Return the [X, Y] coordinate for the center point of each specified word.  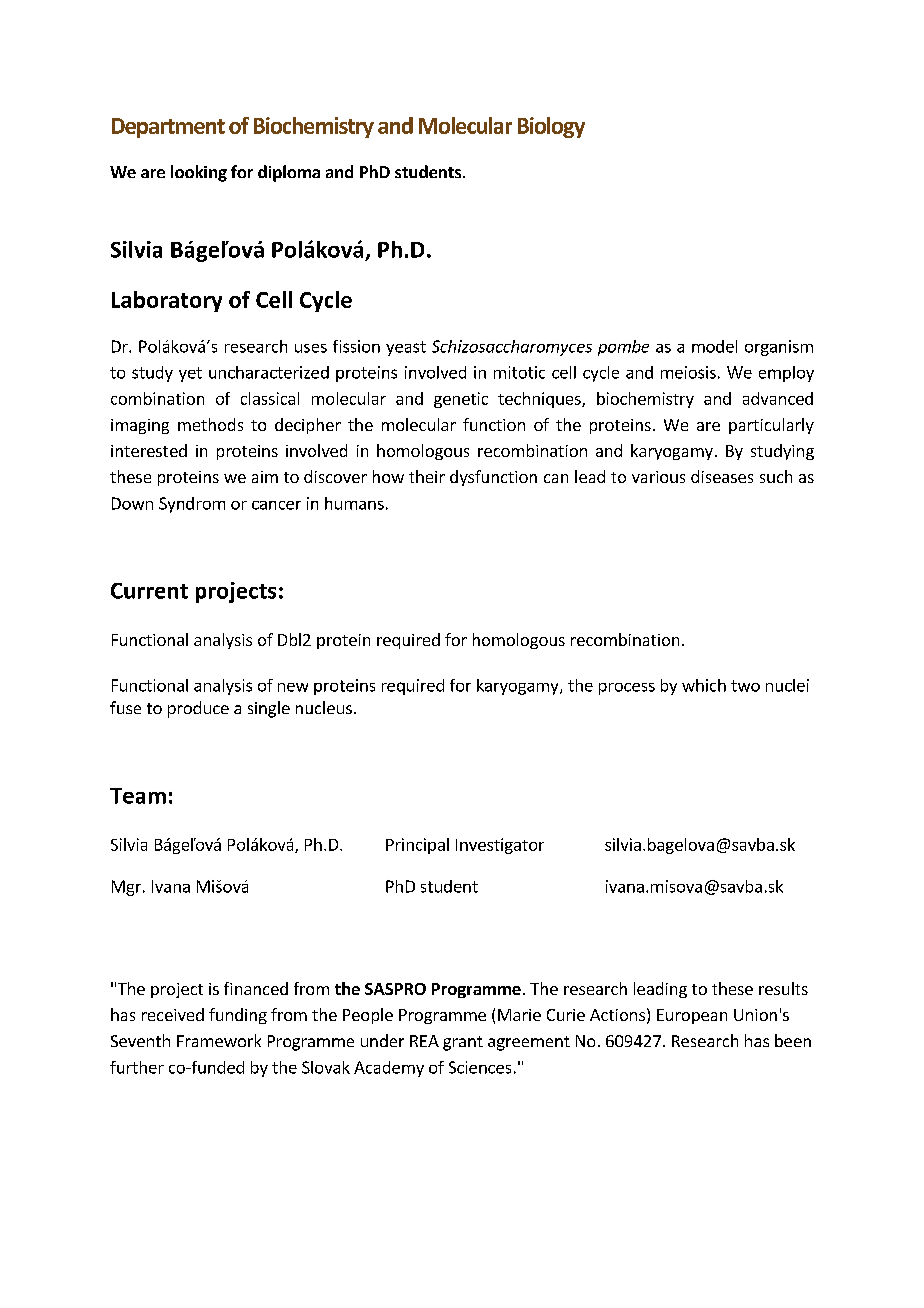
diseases [722, 476]
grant [463, 1043]
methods [210, 424]
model [714, 346]
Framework [219, 1040]
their [427, 476]
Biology [551, 127]
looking [199, 173]
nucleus [324, 707]
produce [198, 709]
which [704, 685]
